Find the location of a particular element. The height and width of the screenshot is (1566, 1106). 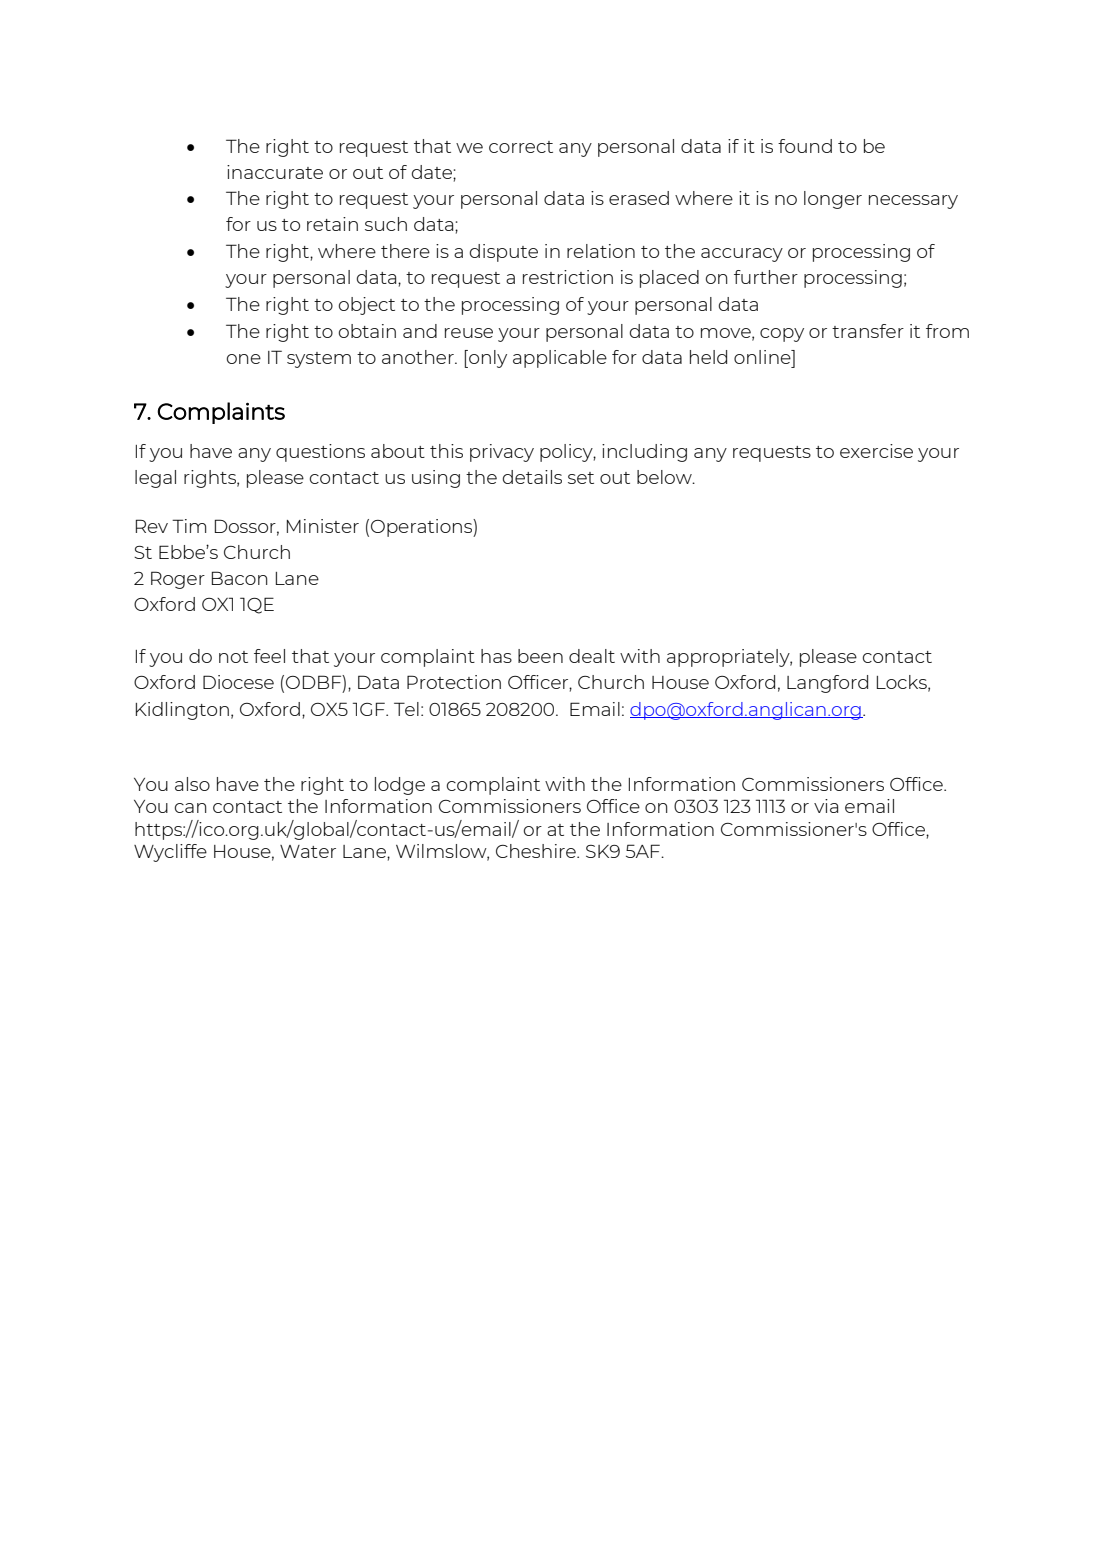

Cheshire is located at coordinates (537, 851).
